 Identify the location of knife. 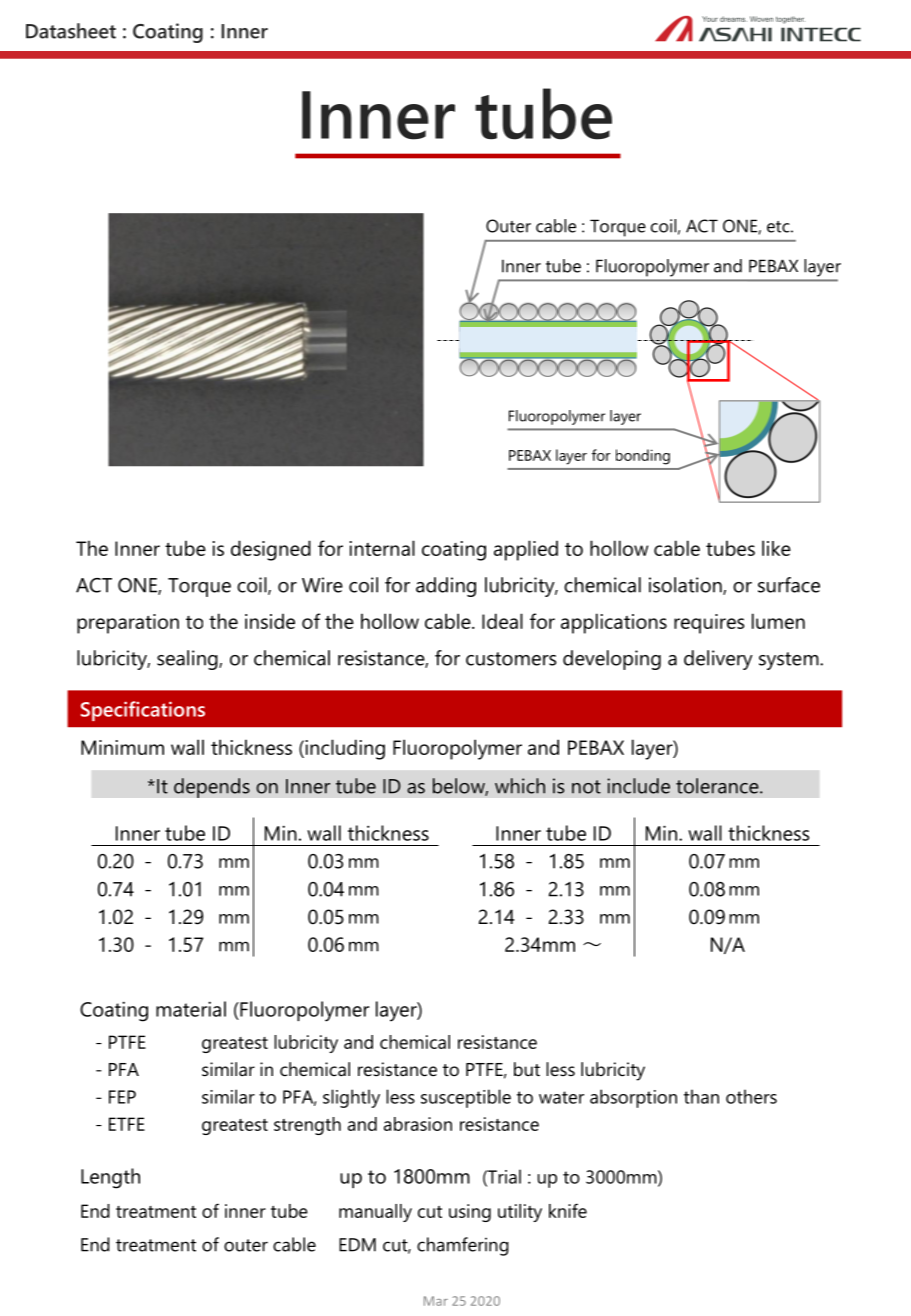
(568, 1210).
